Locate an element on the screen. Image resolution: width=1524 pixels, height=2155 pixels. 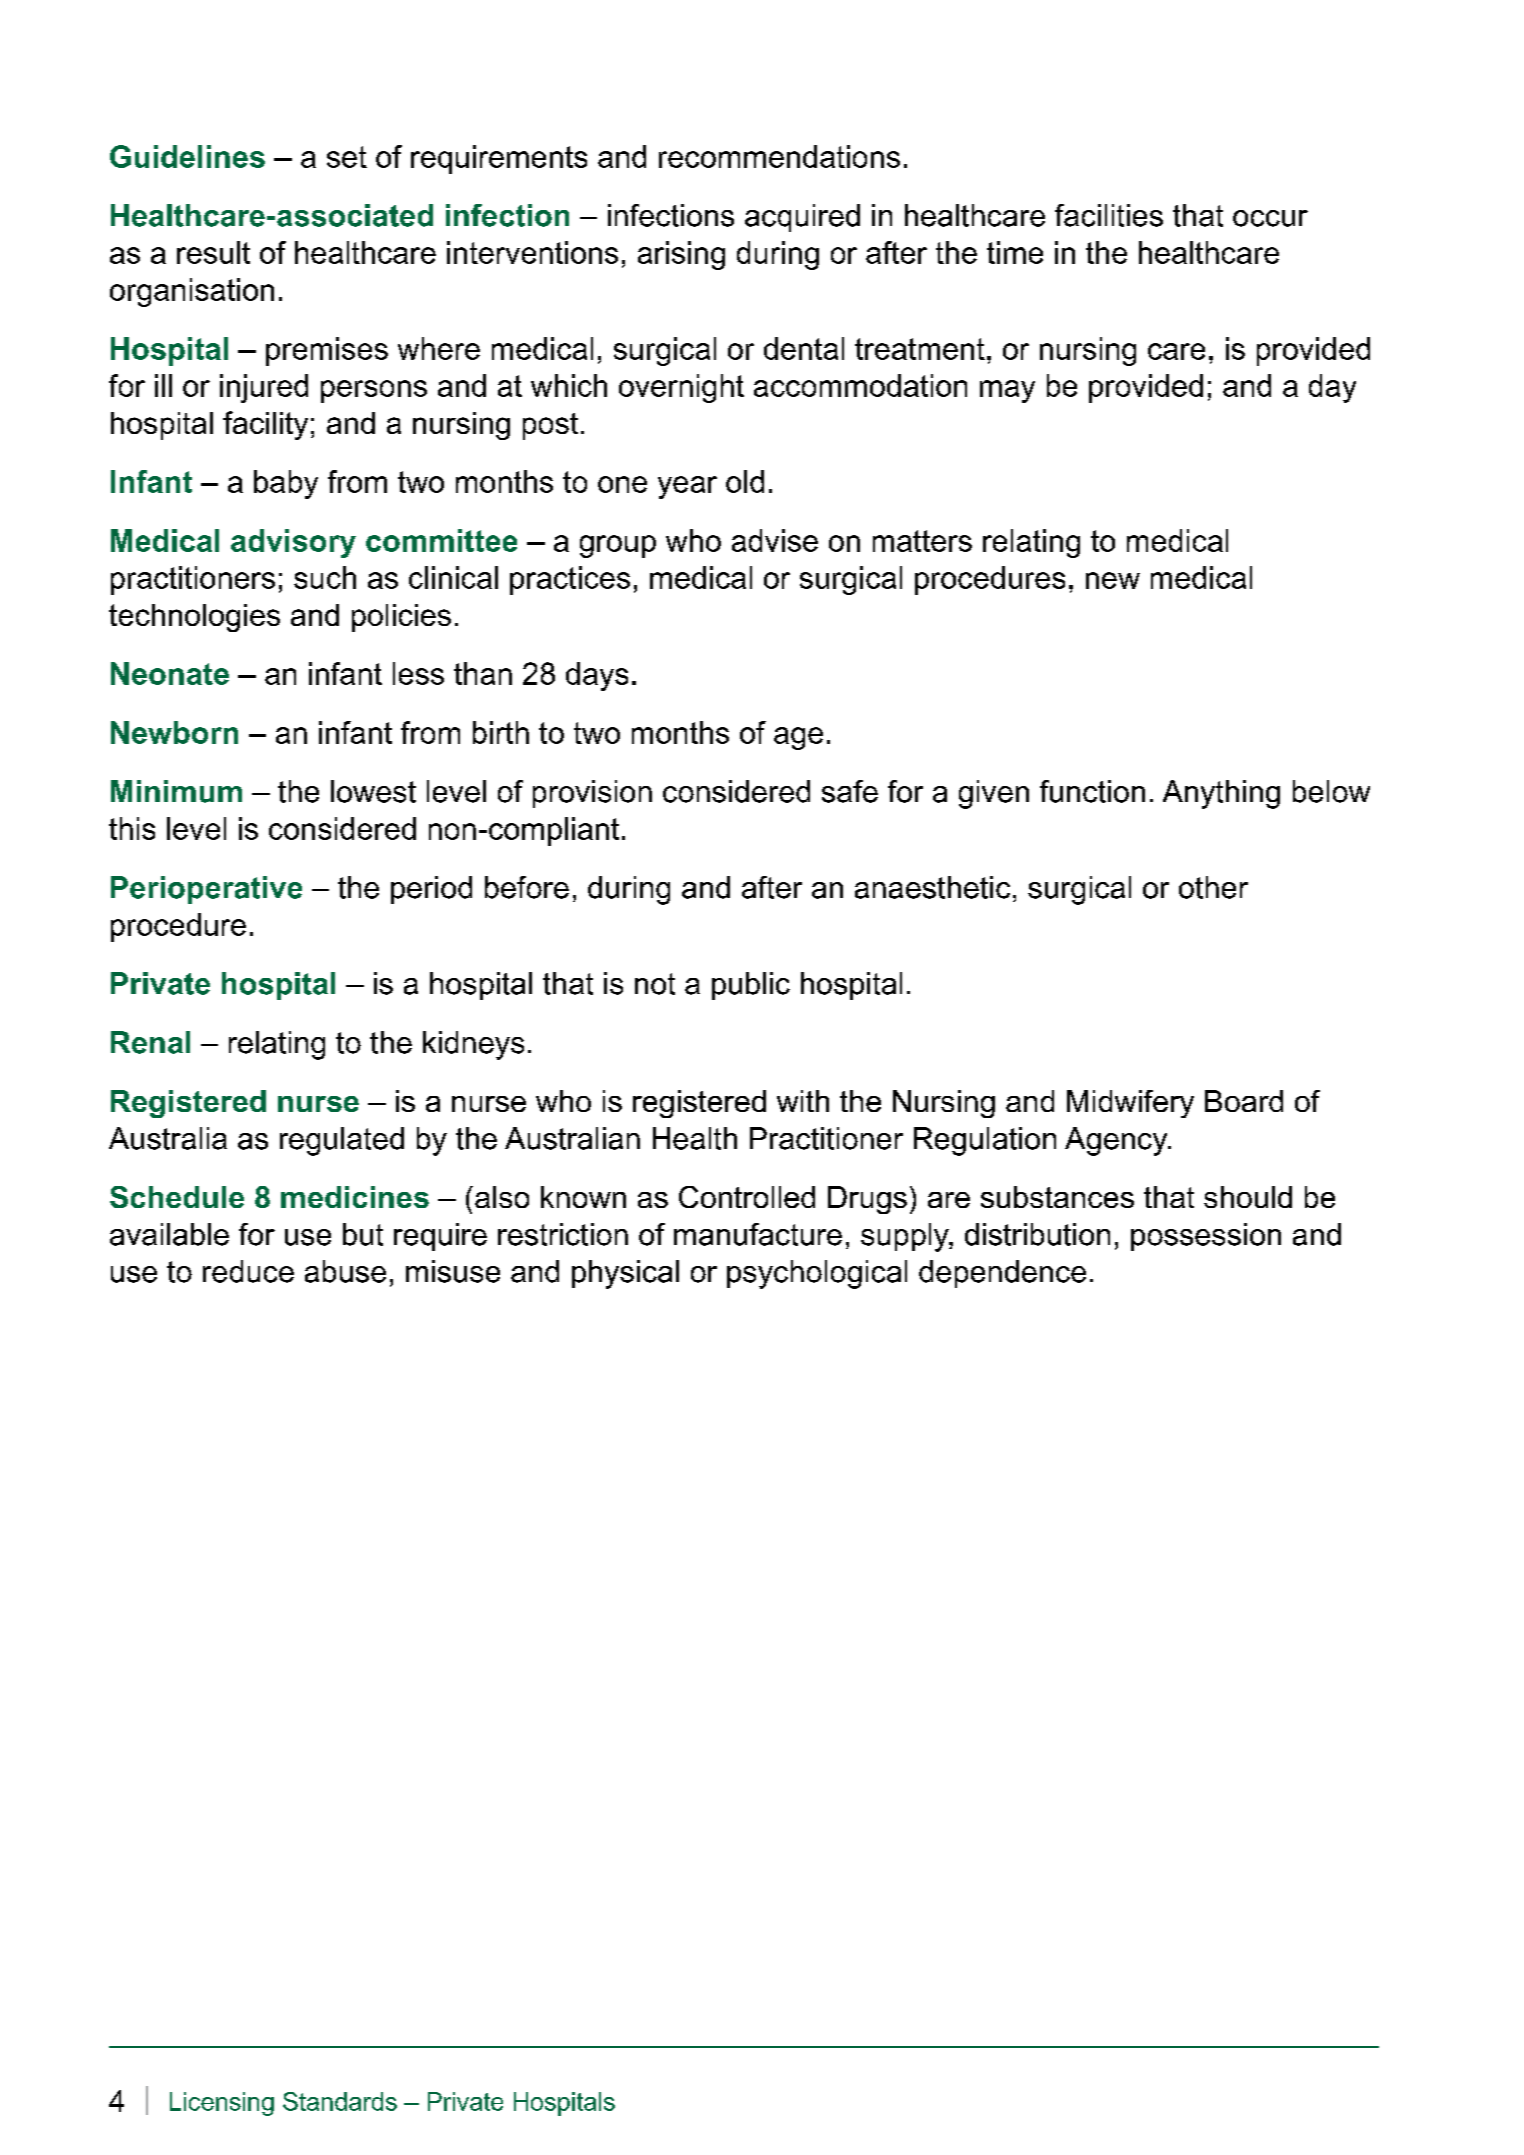
facilities is located at coordinates (1109, 215).
